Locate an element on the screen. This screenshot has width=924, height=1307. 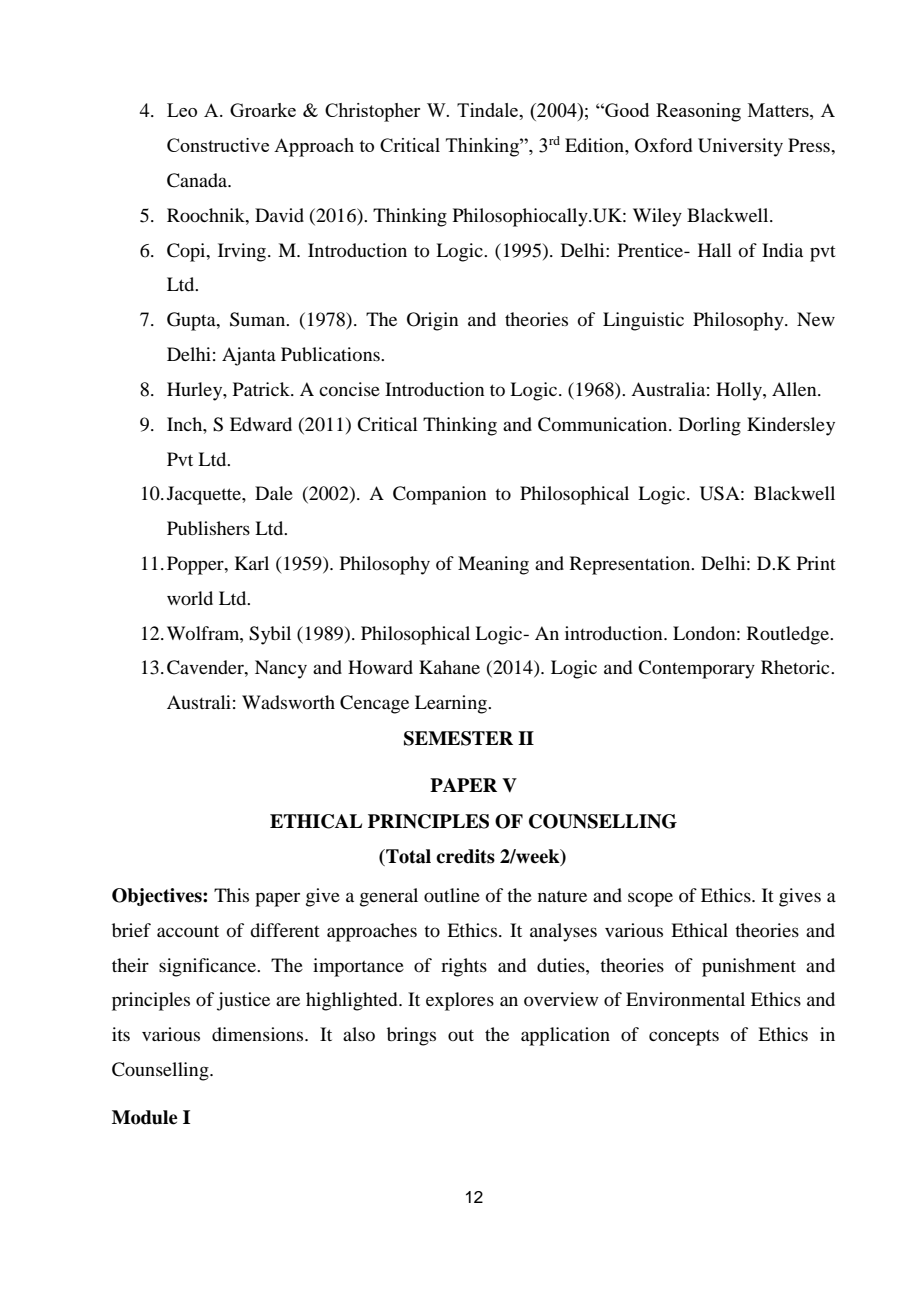
Christopher is located at coordinates (372, 112).
